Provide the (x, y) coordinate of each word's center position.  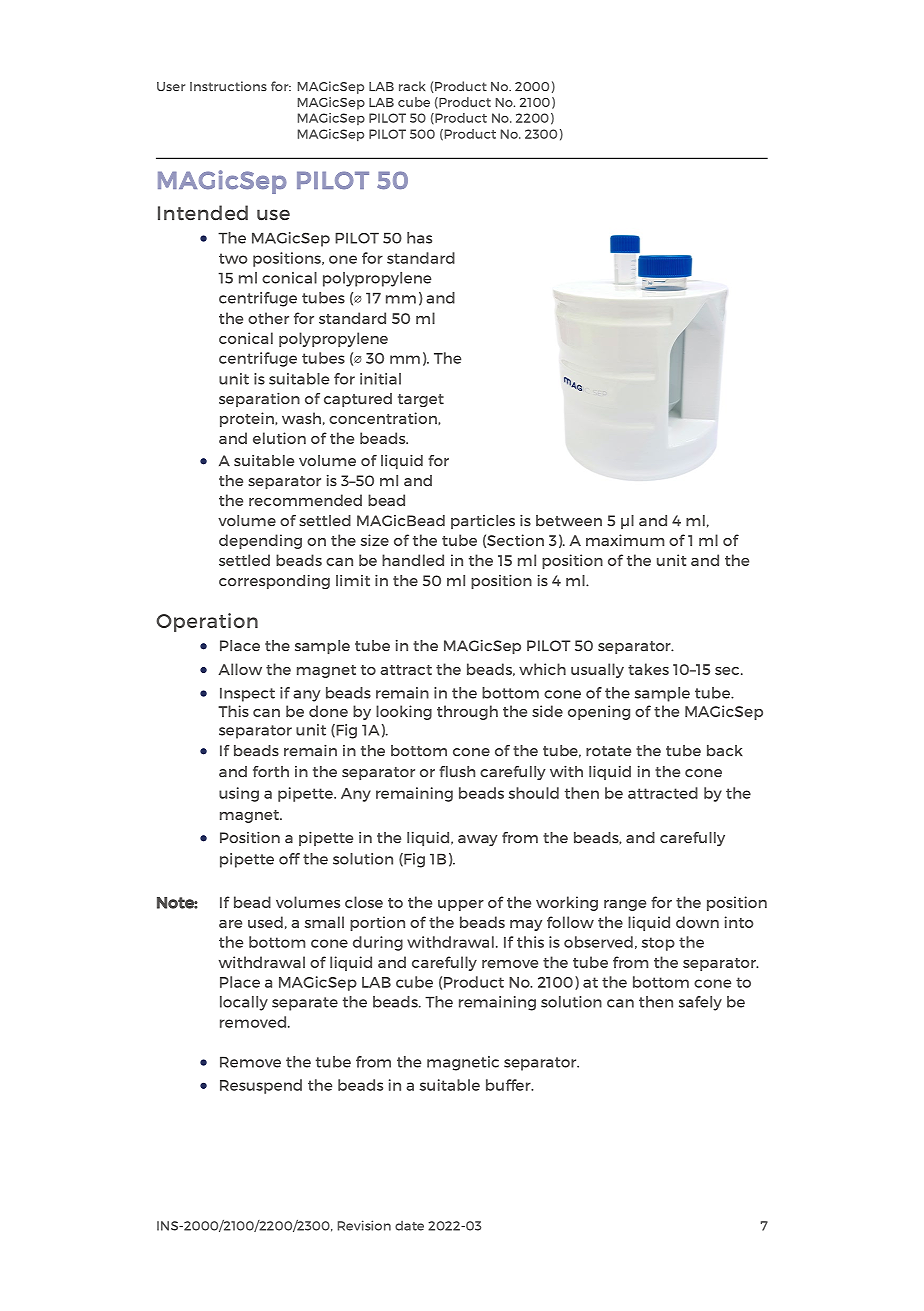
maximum (625, 540)
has (419, 238)
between (569, 521)
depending (260, 541)
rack (412, 86)
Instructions (228, 86)
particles (483, 522)
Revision (364, 1225)
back (725, 751)
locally (244, 1003)
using (239, 794)
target (421, 400)
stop (658, 944)
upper (461, 905)
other (268, 318)
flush (457, 771)
